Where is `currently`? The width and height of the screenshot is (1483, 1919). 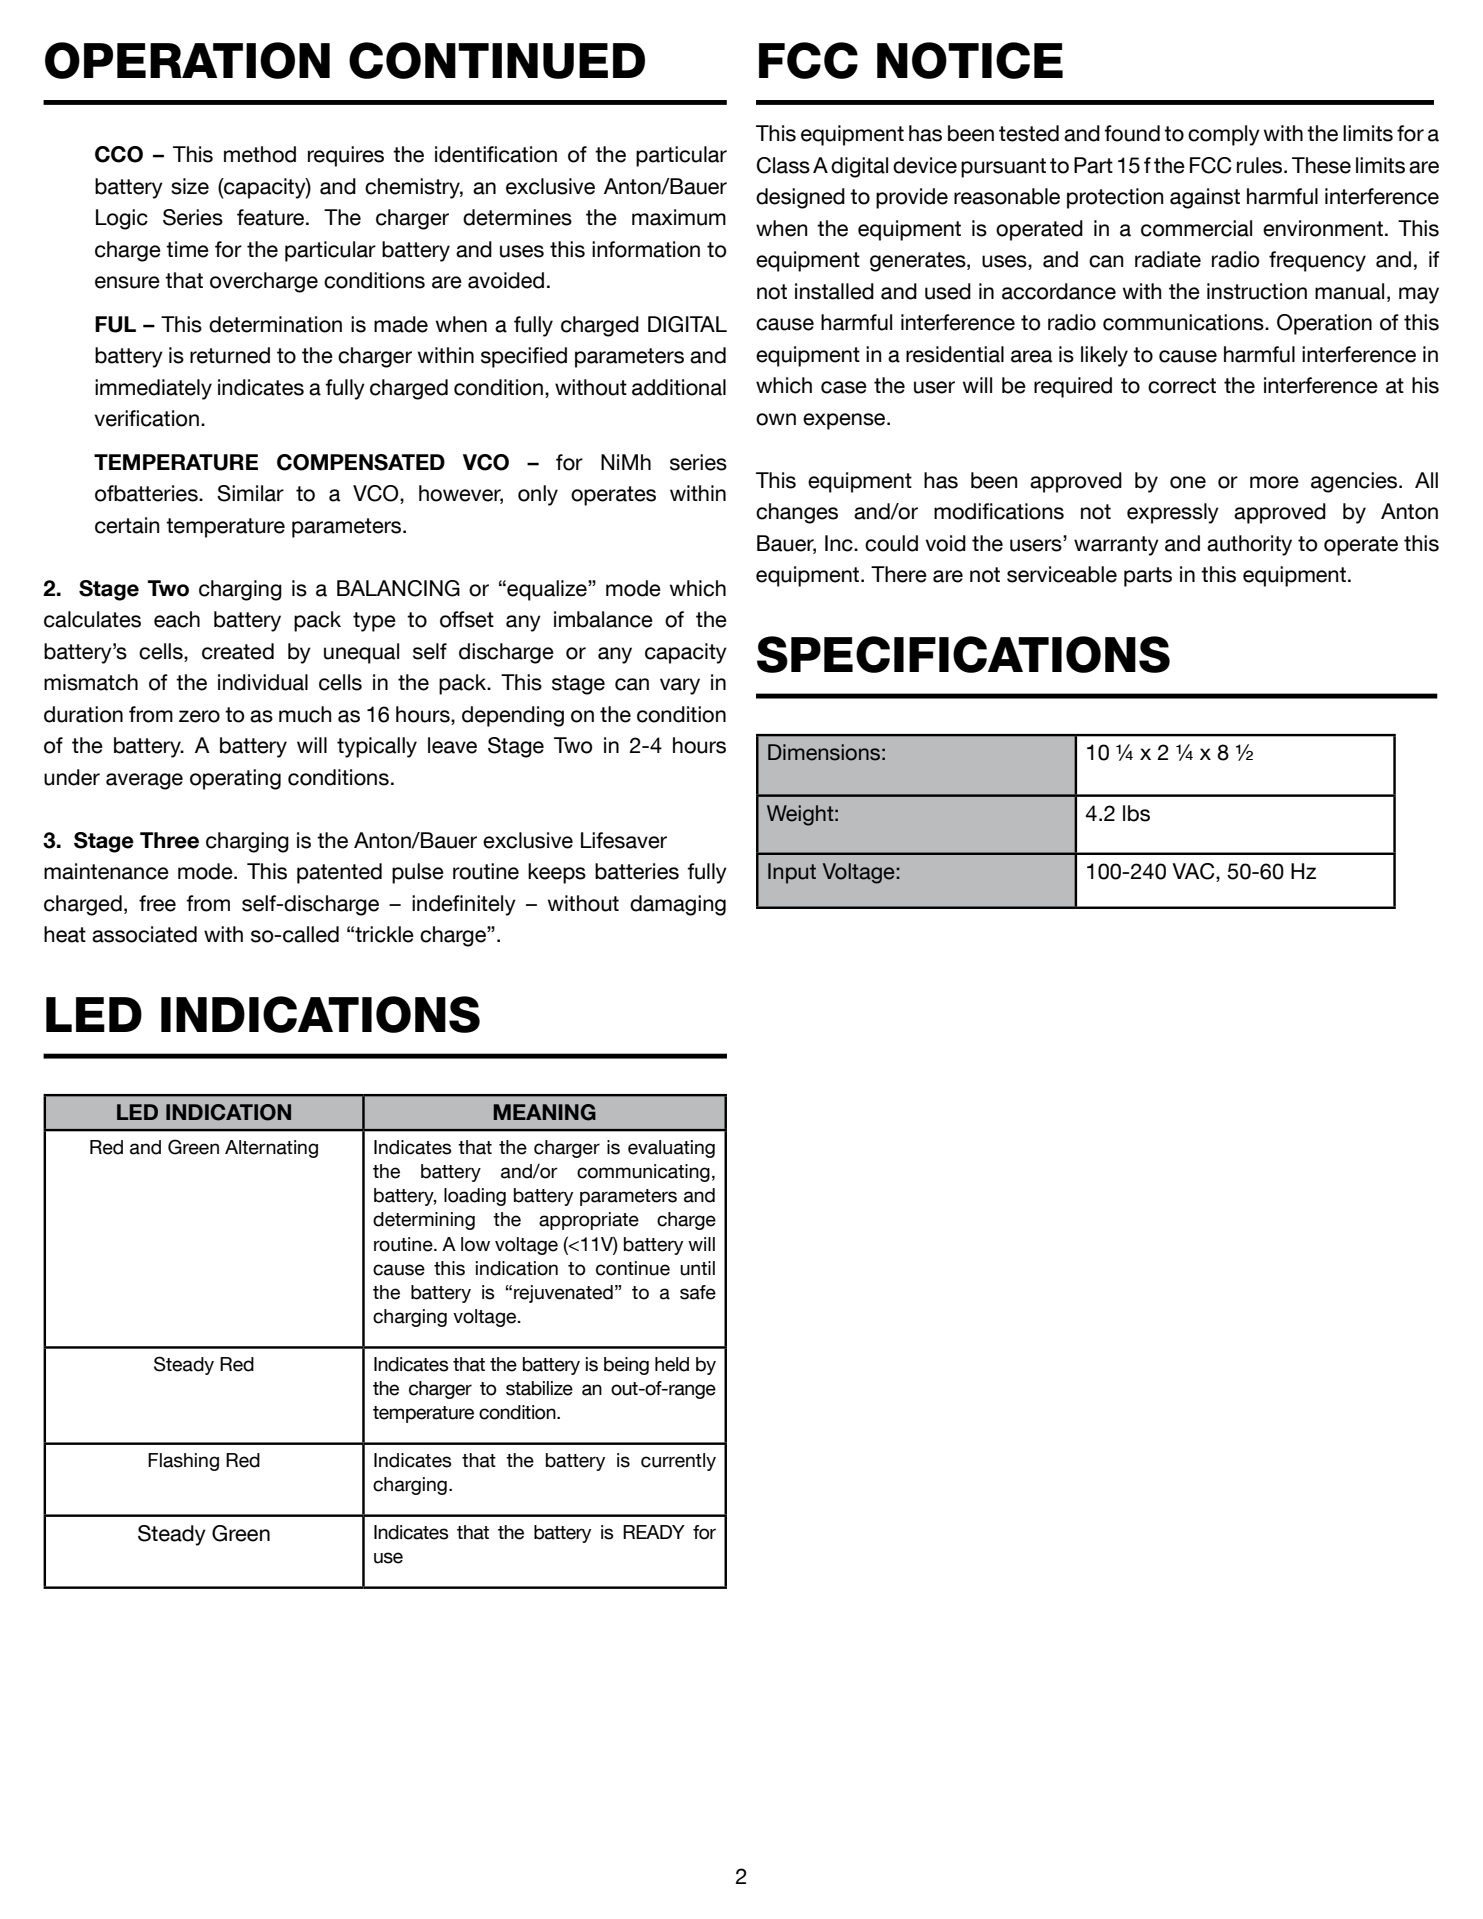
currently is located at coordinates (678, 1462).
